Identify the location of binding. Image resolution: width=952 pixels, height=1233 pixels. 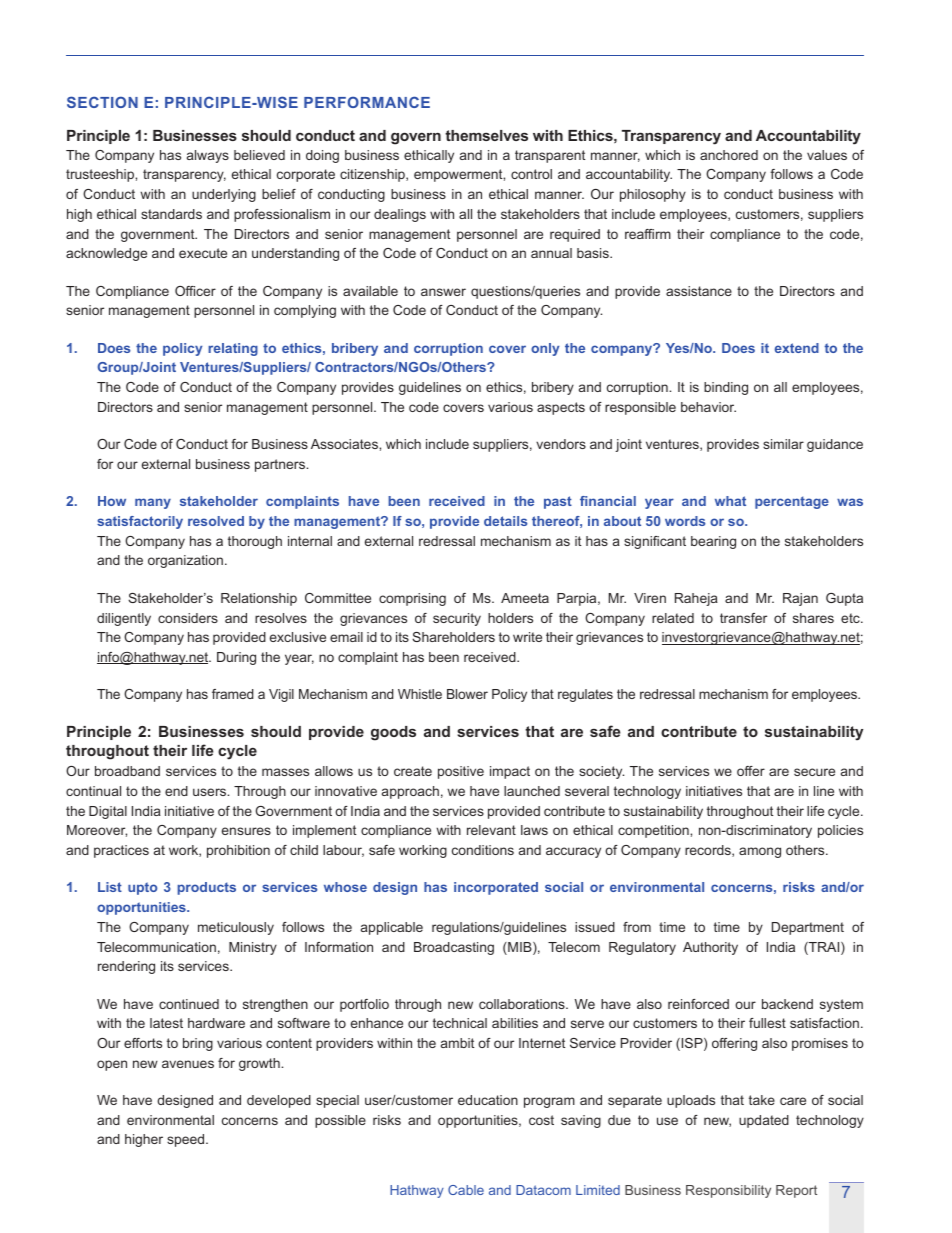
(726, 388).
